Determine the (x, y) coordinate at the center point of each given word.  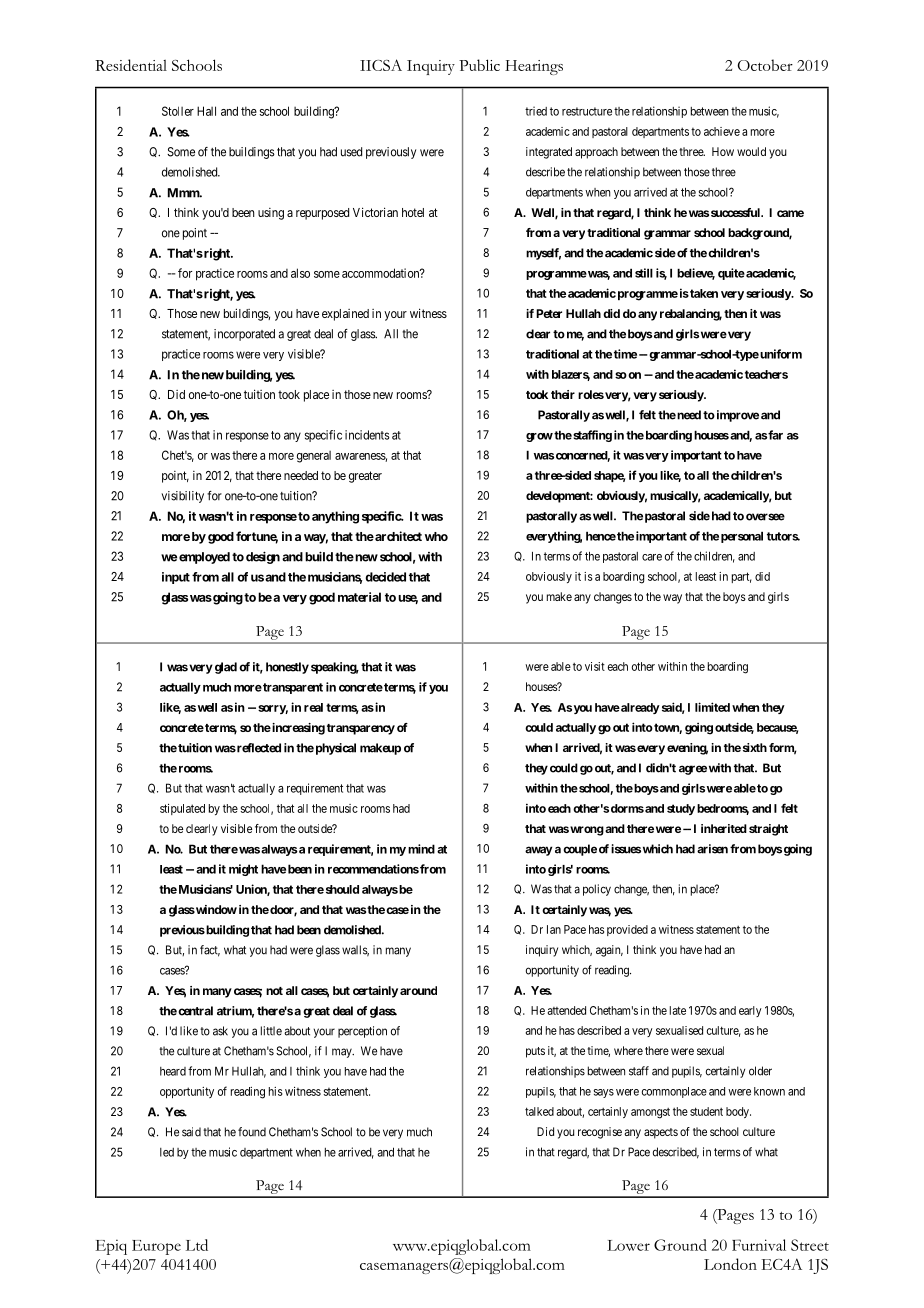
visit (595, 666)
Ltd (197, 1245)
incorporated (244, 335)
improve (736, 416)
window (215, 909)
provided (627, 930)
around (418, 990)
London (730, 1264)
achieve (722, 131)
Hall (206, 111)
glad (226, 668)
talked (539, 1111)
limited (712, 707)
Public (479, 65)
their (563, 394)
